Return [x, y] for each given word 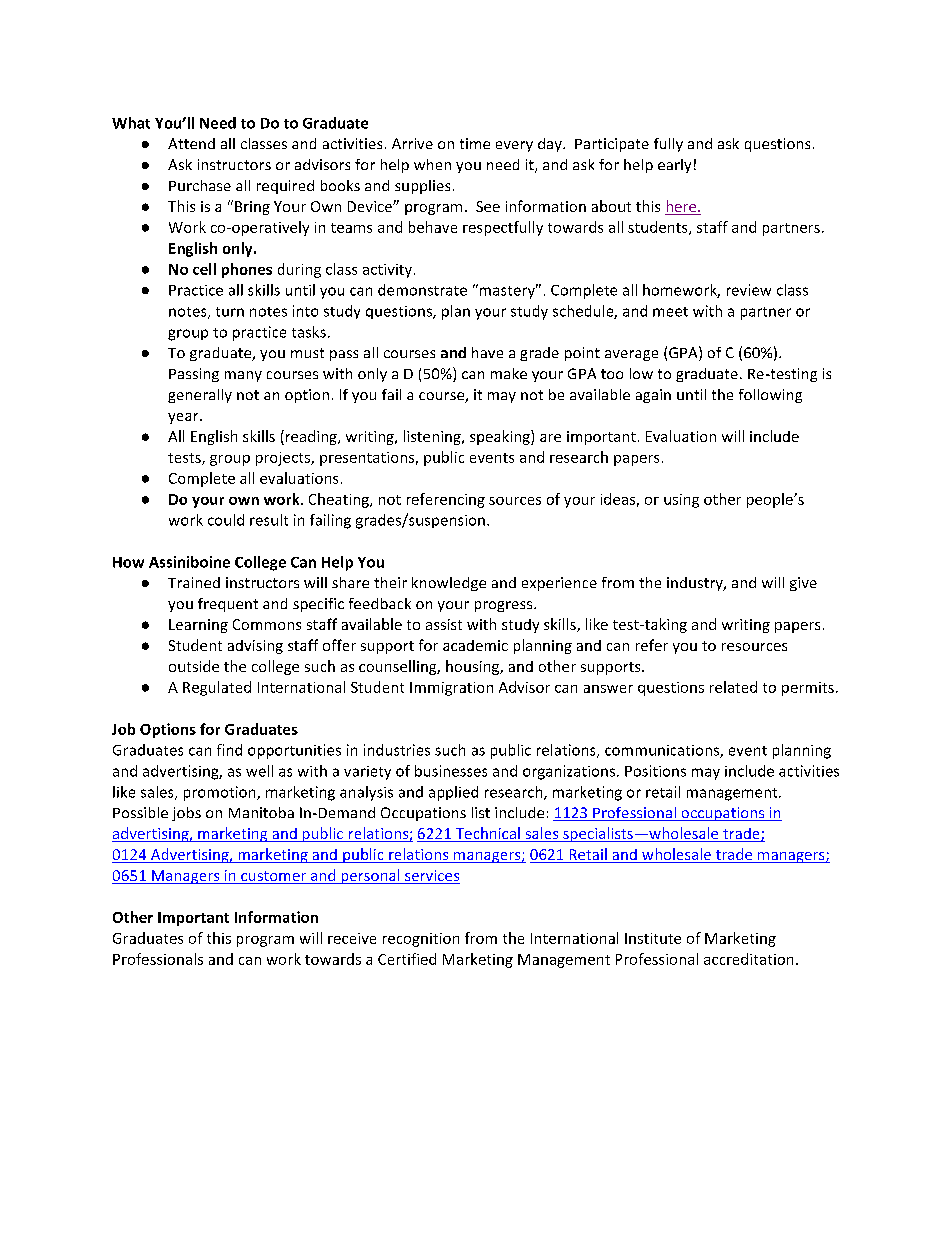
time [475, 143]
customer [273, 877]
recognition [421, 940]
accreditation [748, 959]
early [674, 166]
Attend [191, 143]
